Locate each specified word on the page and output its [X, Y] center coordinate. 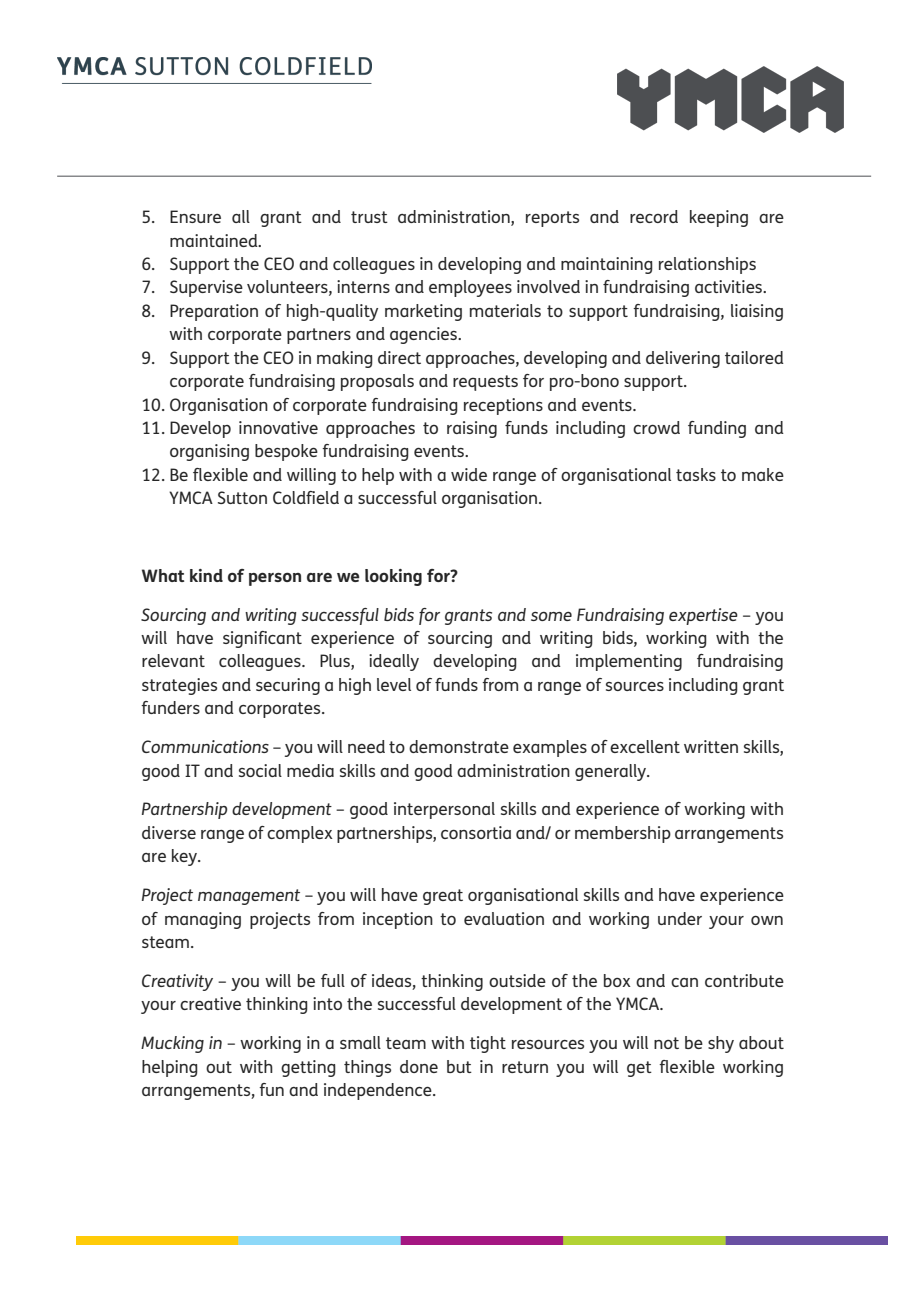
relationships [707, 265]
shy [721, 1044]
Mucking [172, 1044]
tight [488, 1044]
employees [470, 288]
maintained [215, 240]
